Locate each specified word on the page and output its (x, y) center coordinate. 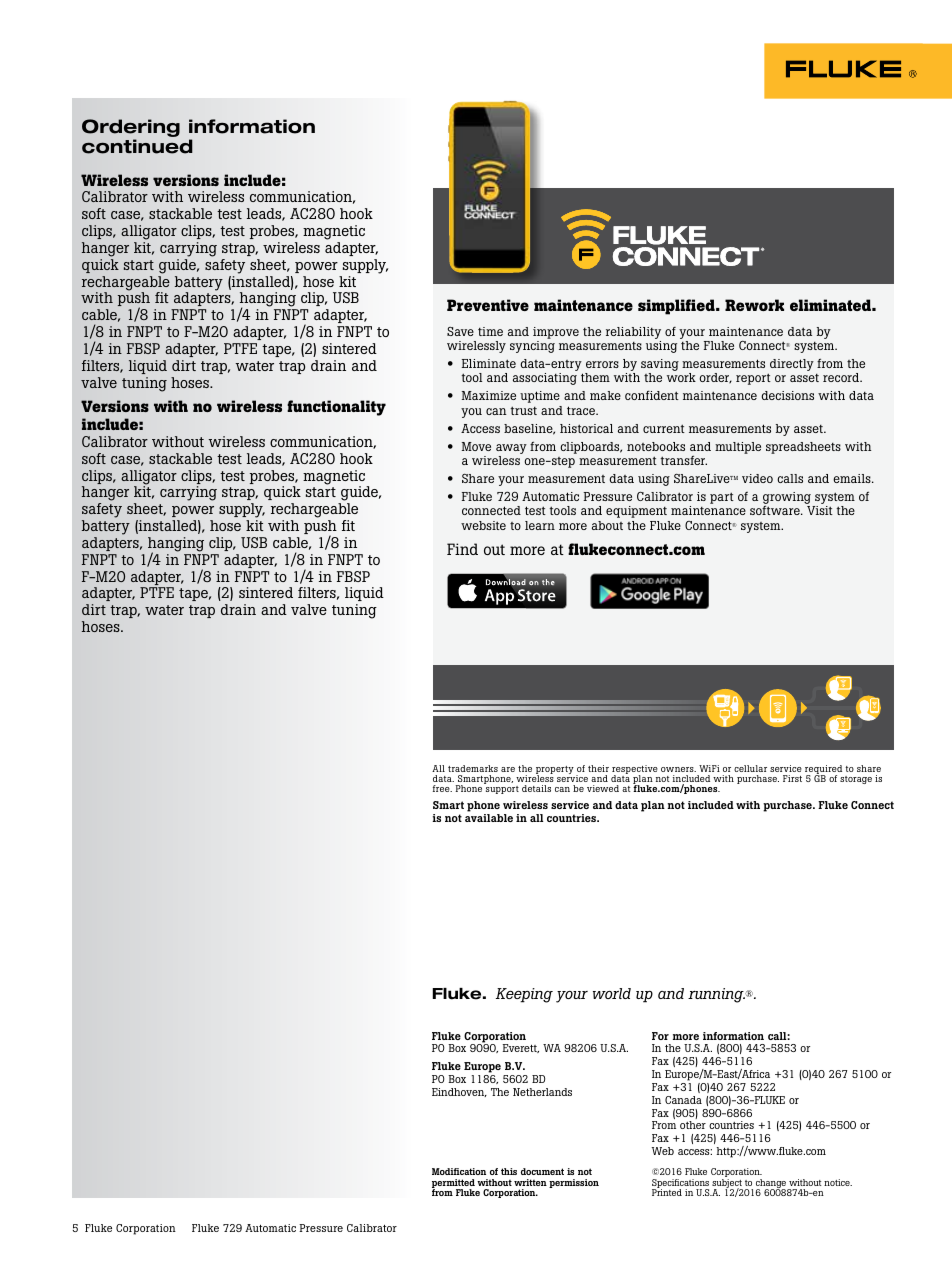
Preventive (488, 305)
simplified (677, 307)
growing (788, 499)
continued (137, 146)
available (489, 818)
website (483, 525)
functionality (336, 408)
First (792, 778)
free (442, 788)
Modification (459, 1171)
